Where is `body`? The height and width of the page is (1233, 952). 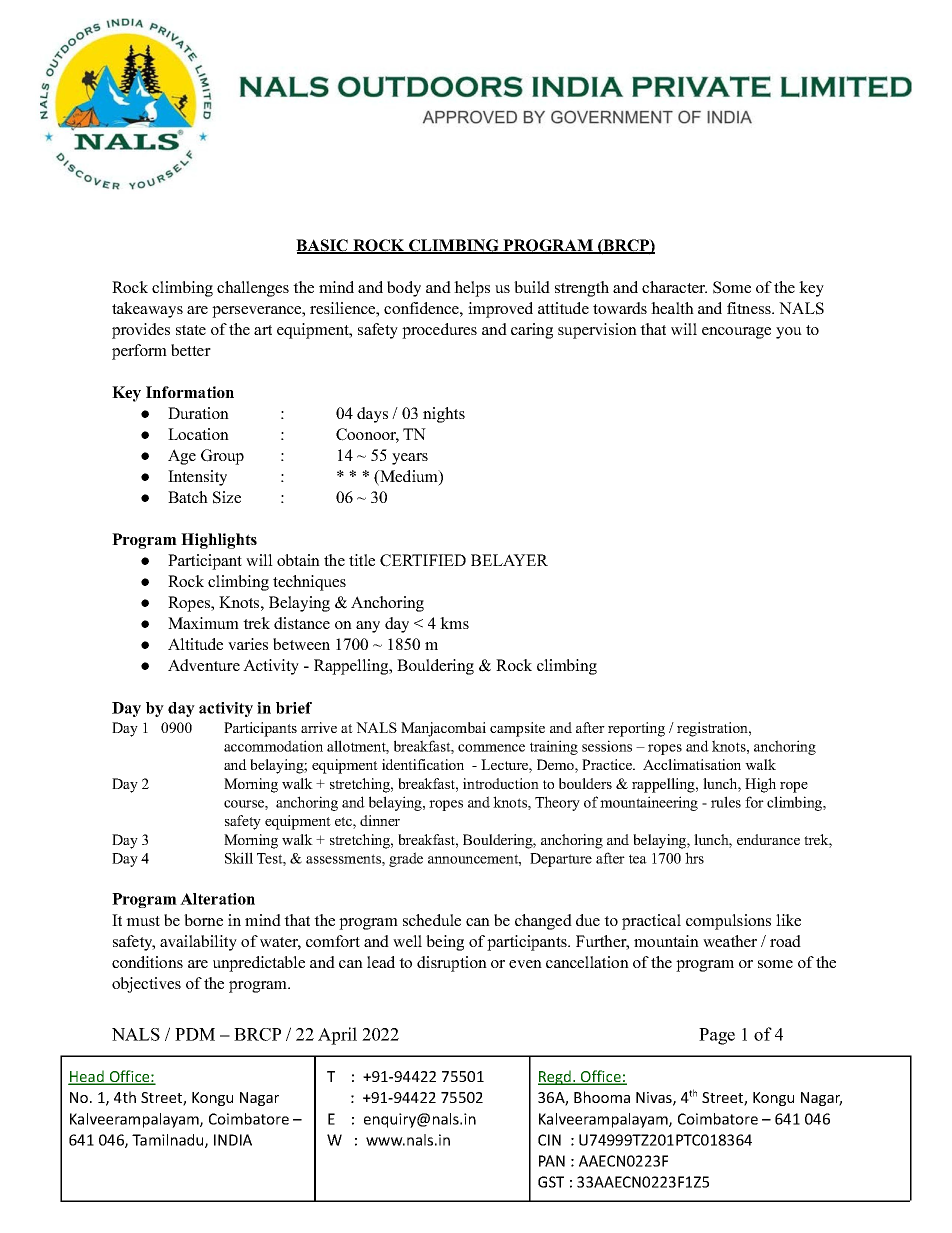
body is located at coordinates (404, 289).
